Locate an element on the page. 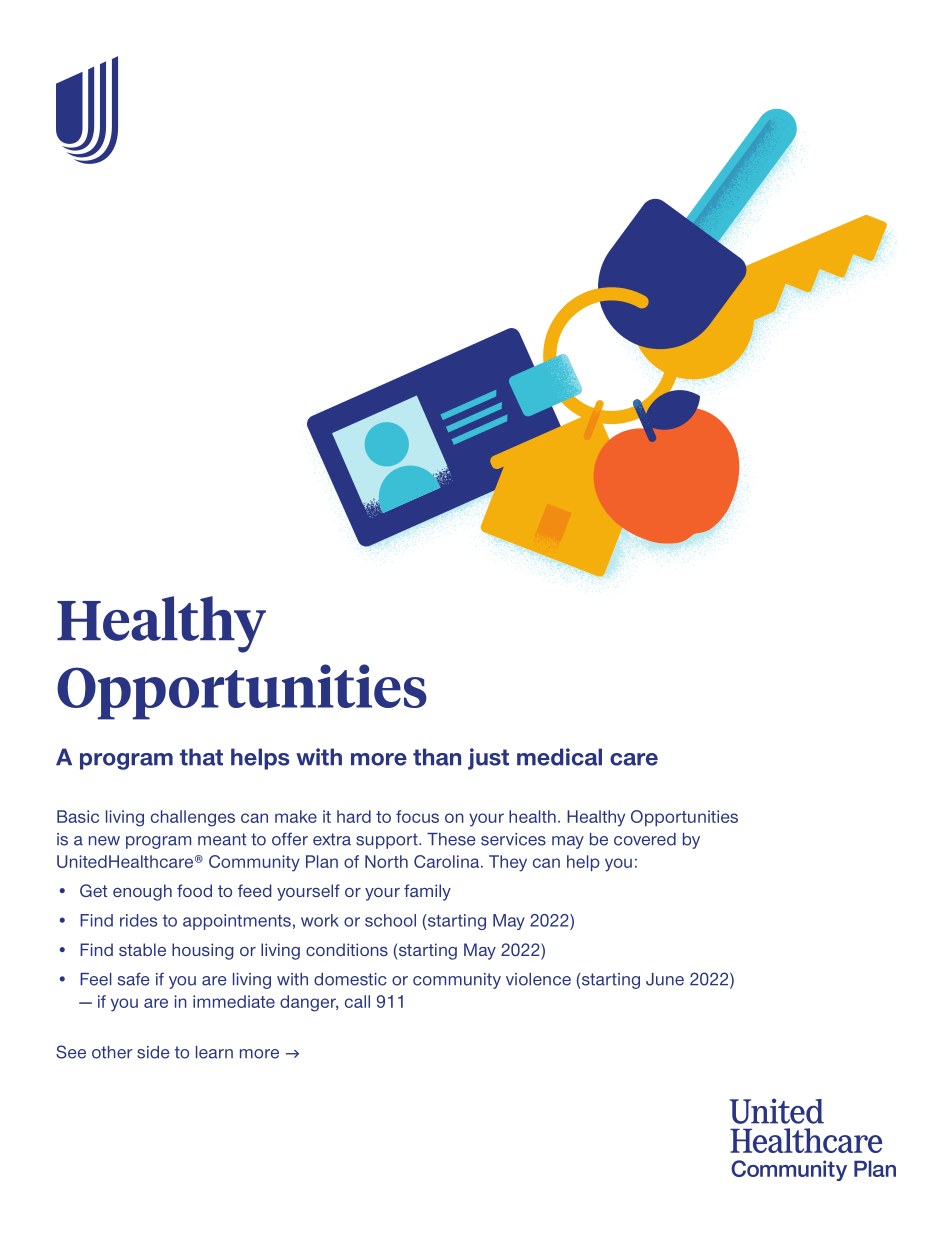 This document has width=952, height=1233. family is located at coordinates (427, 892).
